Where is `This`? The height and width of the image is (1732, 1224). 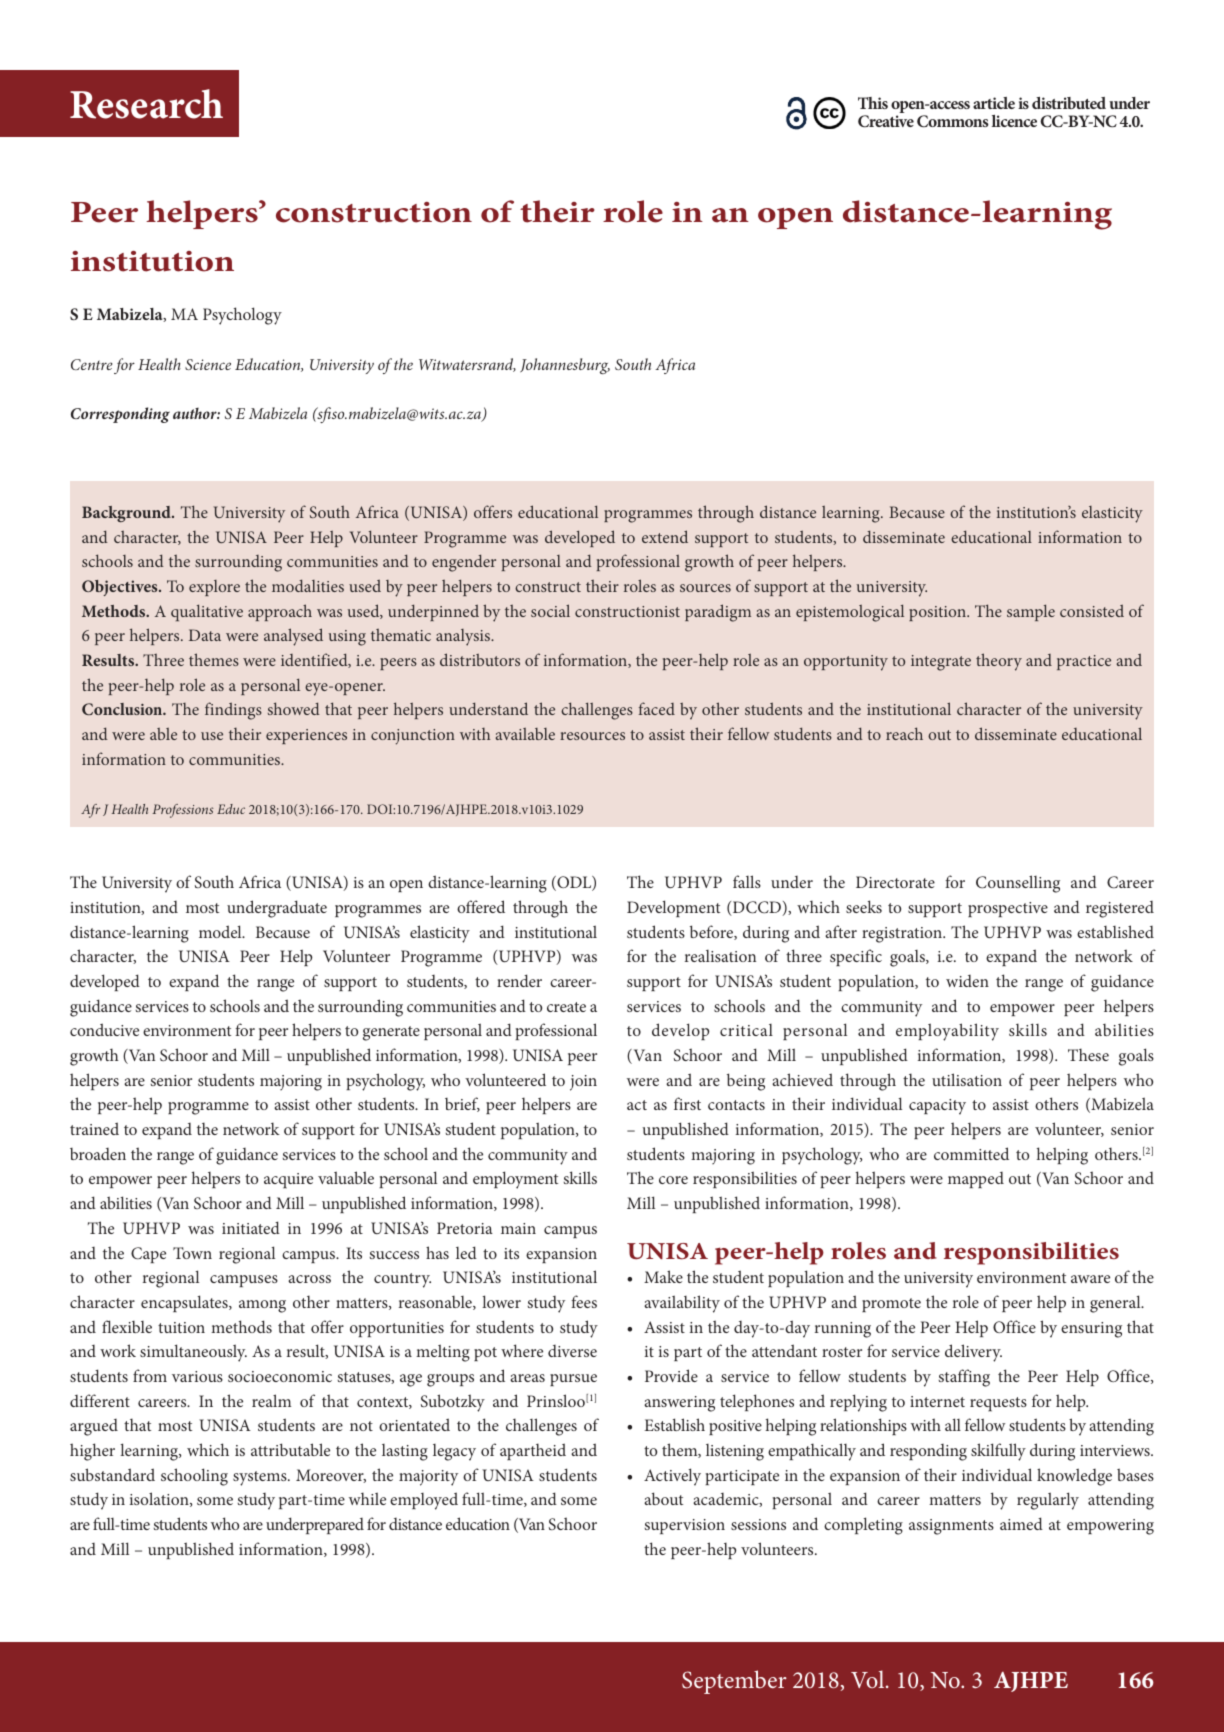
This is located at coordinates (873, 103).
